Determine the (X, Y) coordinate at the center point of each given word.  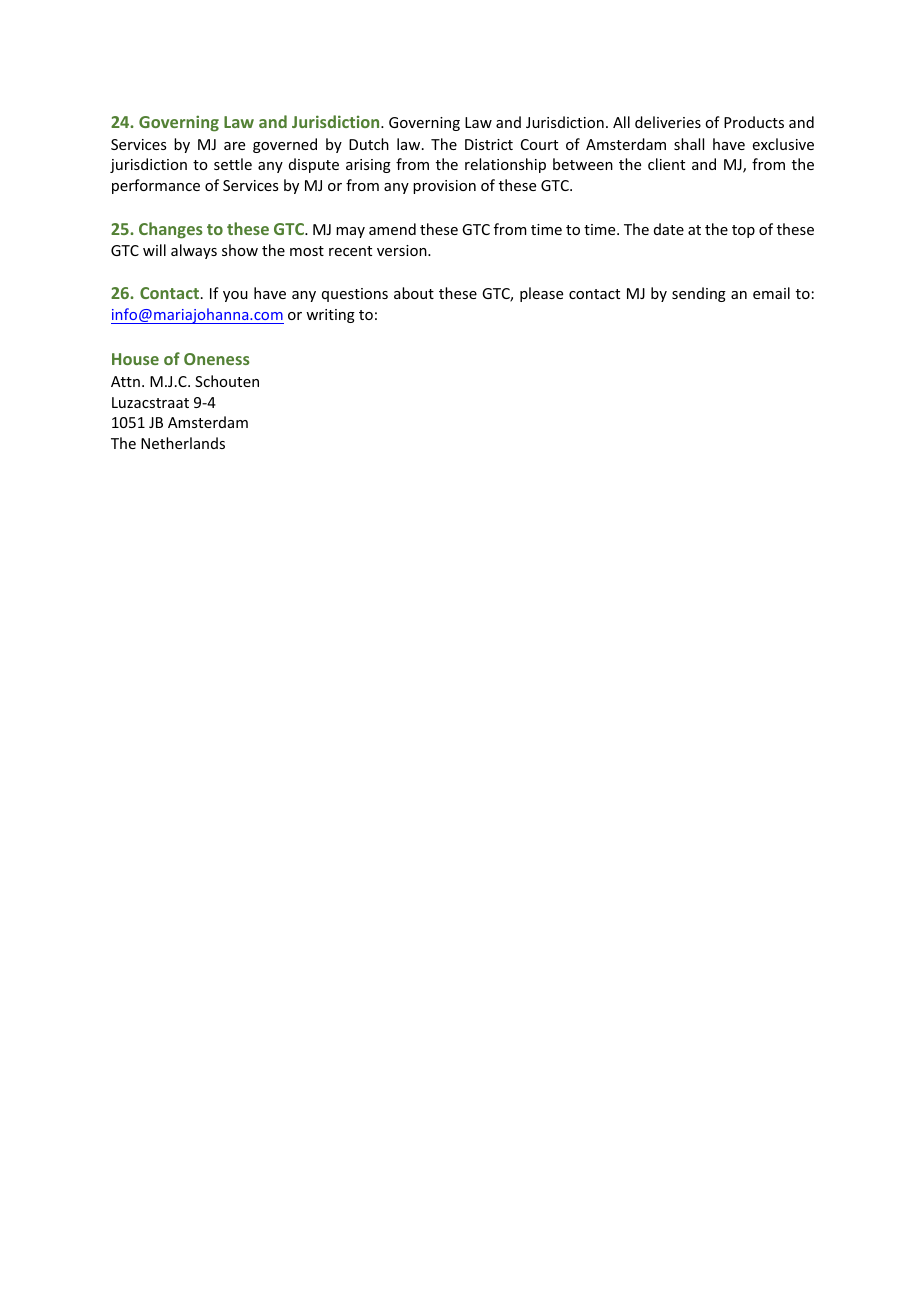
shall (689, 144)
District (489, 144)
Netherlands (183, 443)
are (234, 146)
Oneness (217, 359)
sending (699, 294)
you (235, 296)
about (414, 293)
